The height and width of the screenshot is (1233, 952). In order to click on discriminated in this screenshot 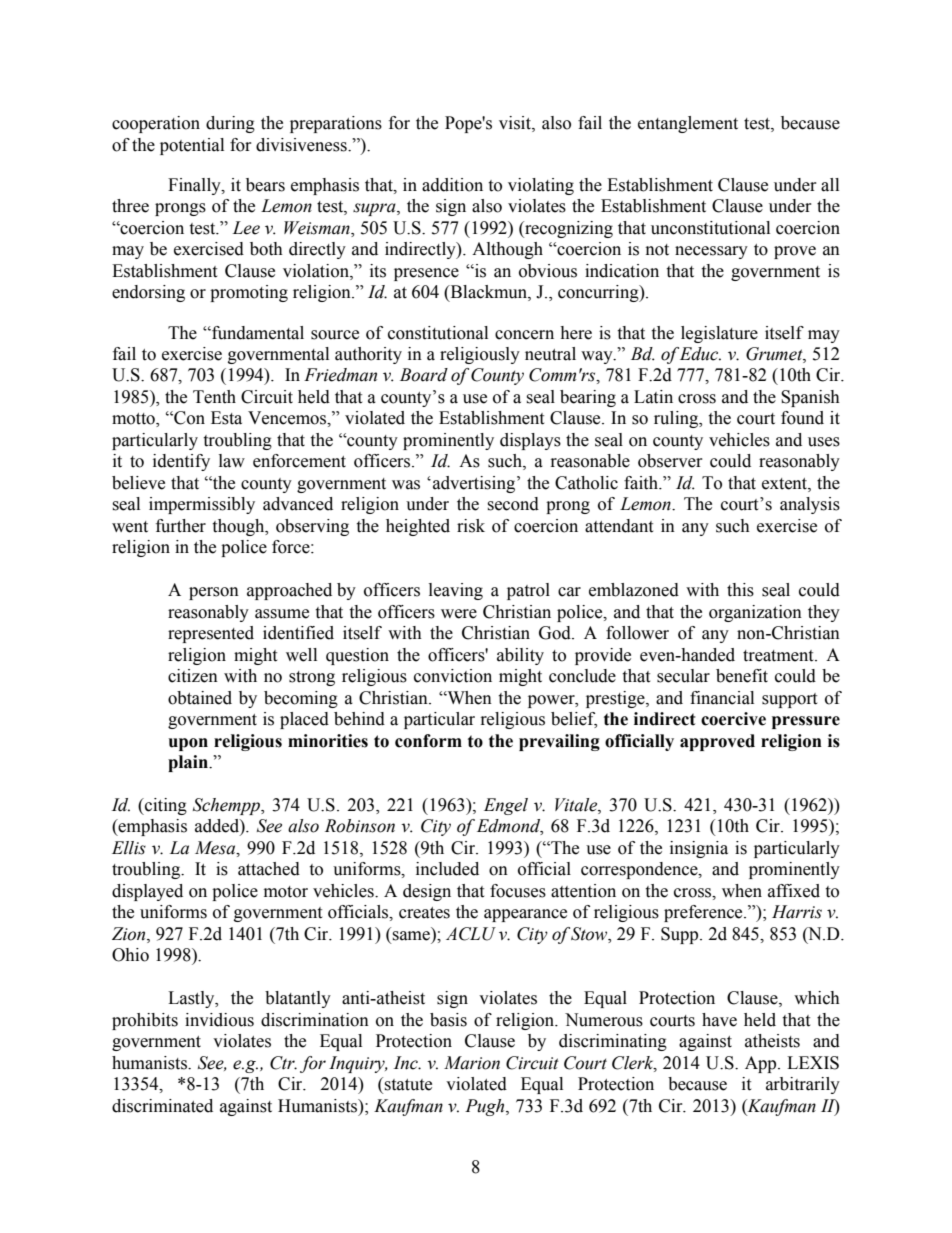, I will do `click(162, 1106)`.
